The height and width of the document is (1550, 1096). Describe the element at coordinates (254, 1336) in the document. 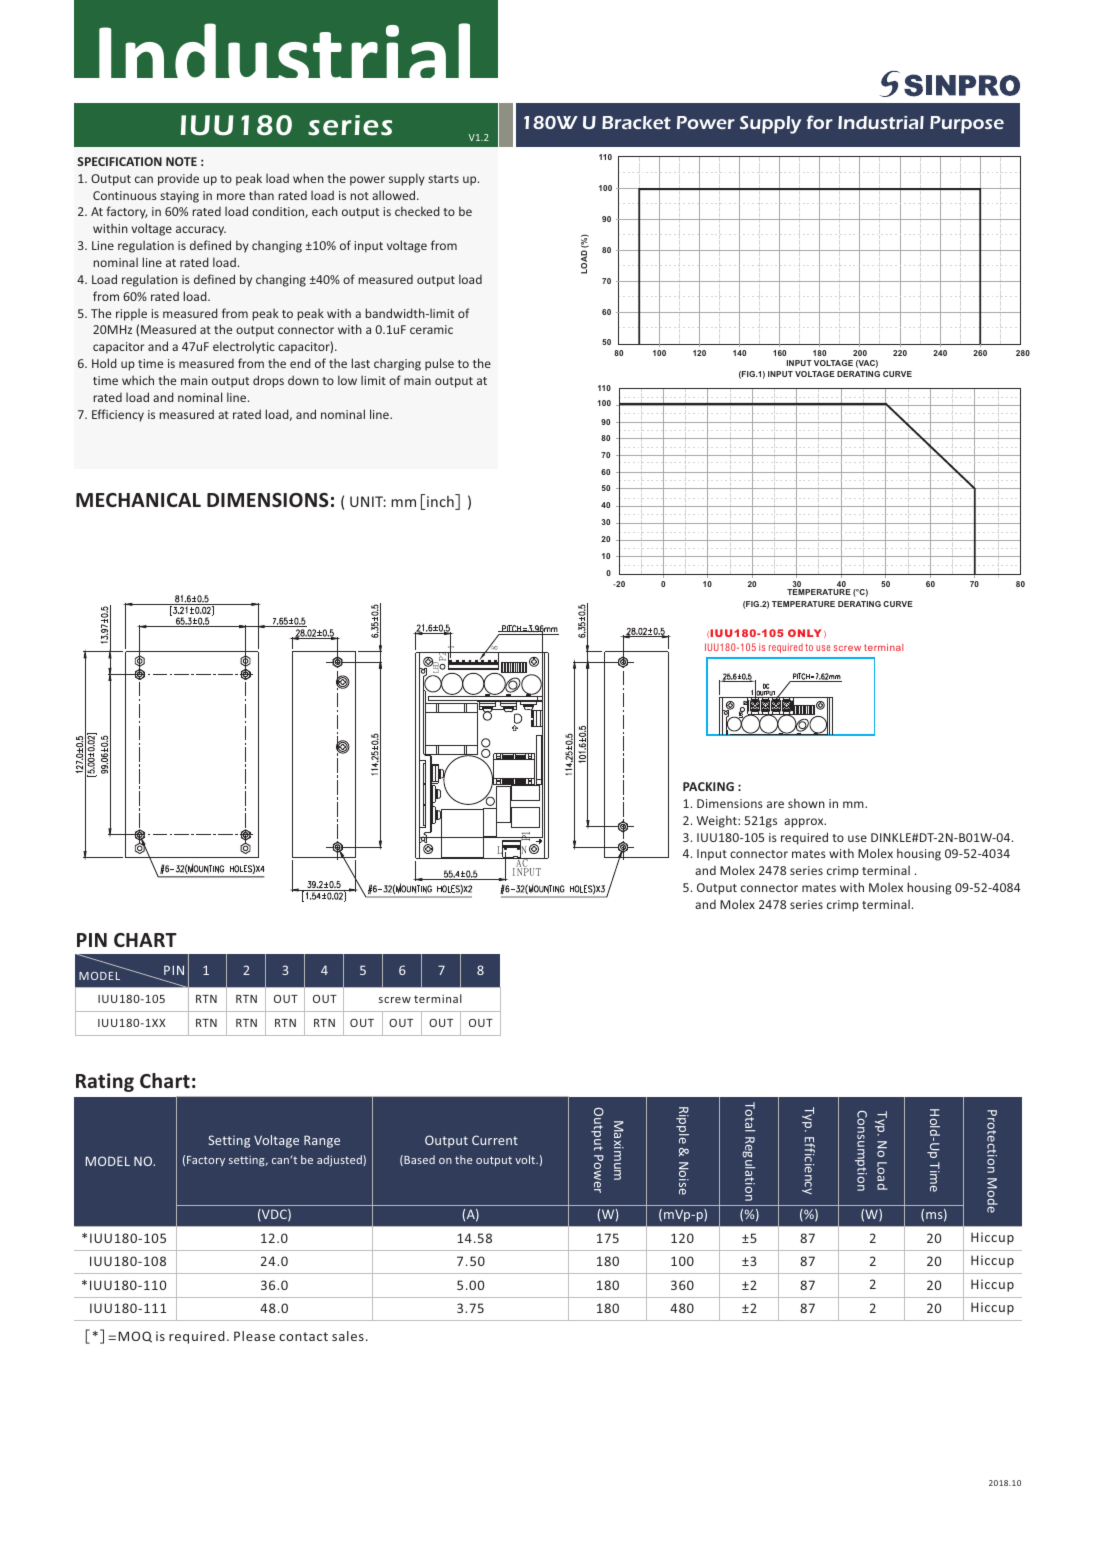

I see `Please` at that location.
